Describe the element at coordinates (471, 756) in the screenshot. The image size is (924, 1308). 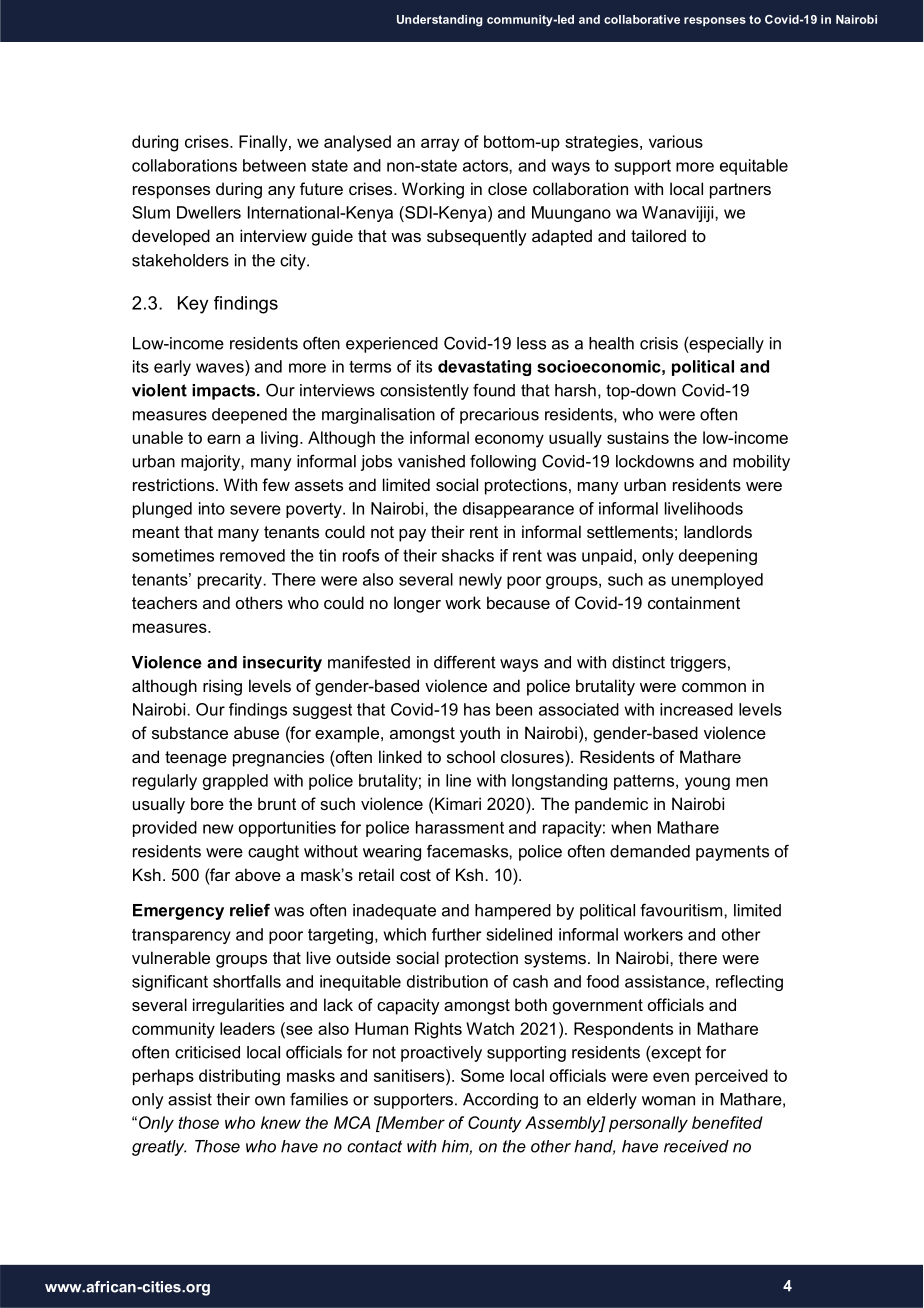
I see `school` at that location.
